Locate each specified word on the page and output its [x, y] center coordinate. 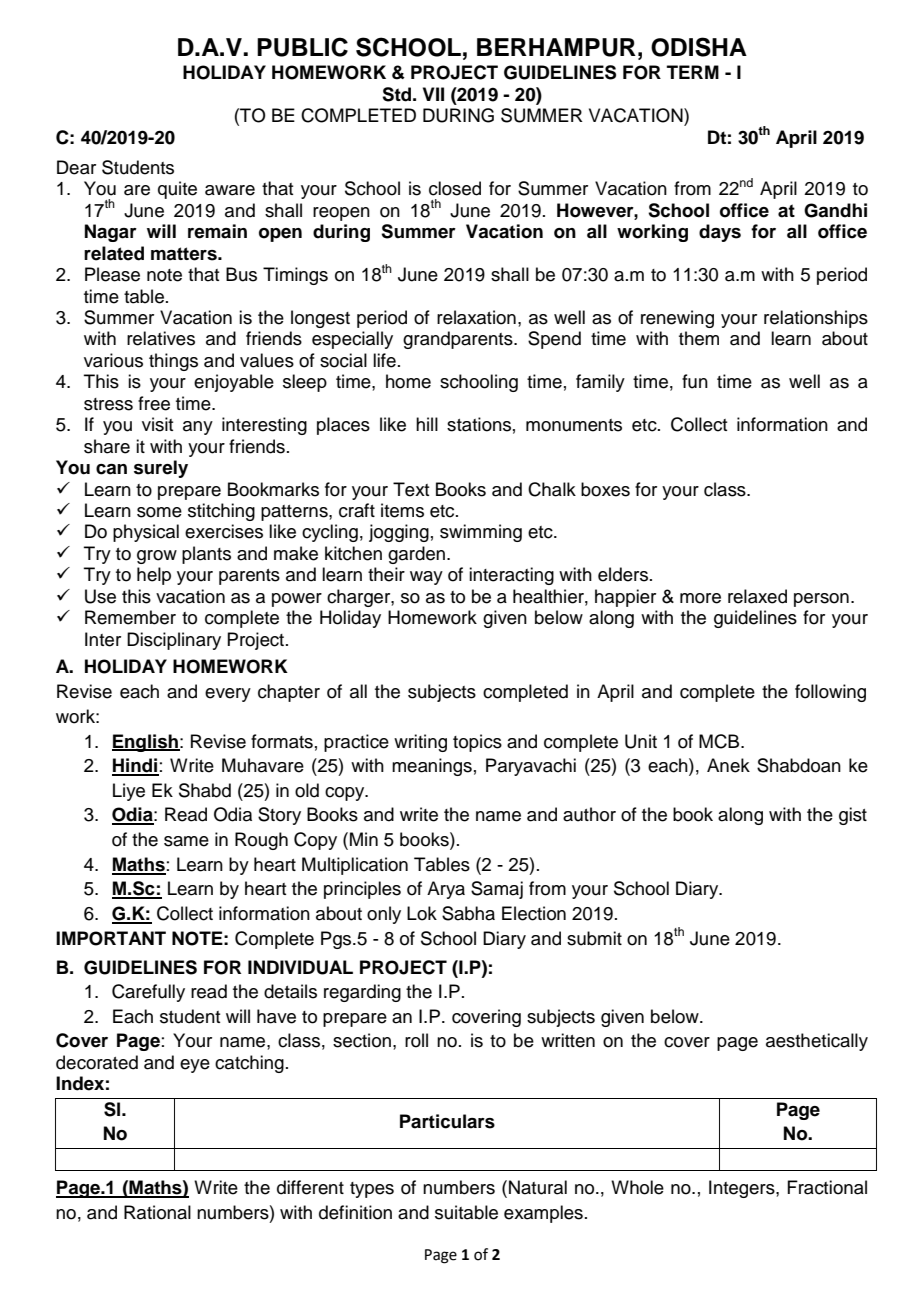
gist [853, 816]
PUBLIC [302, 47]
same [186, 841]
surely [161, 469]
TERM [693, 72]
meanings [432, 767]
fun [695, 381]
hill [427, 424]
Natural [538, 1187]
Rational [157, 1212]
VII [433, 94]
